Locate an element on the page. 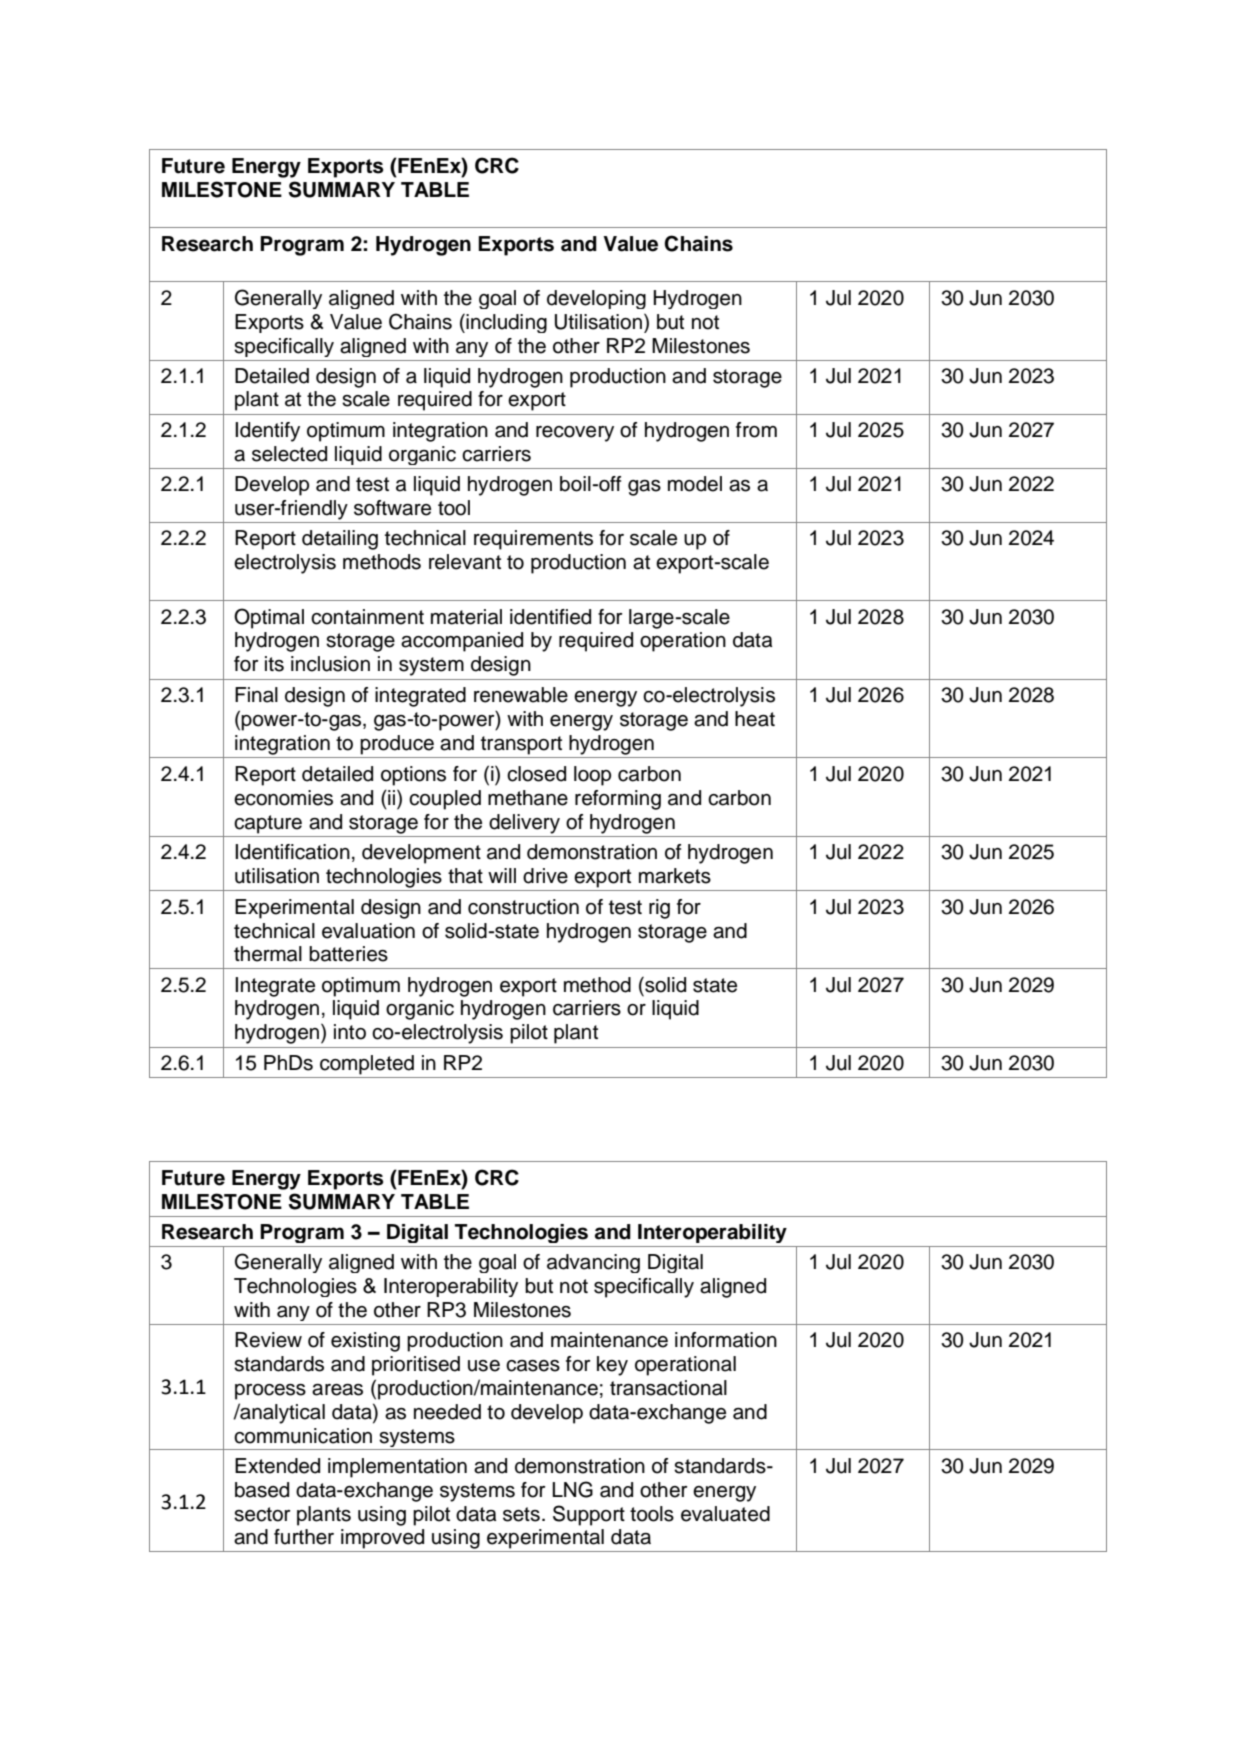 Image resolution: width=1236 pixels, height=1748 pixels. advancing is located at coordinates (593, 1263).
